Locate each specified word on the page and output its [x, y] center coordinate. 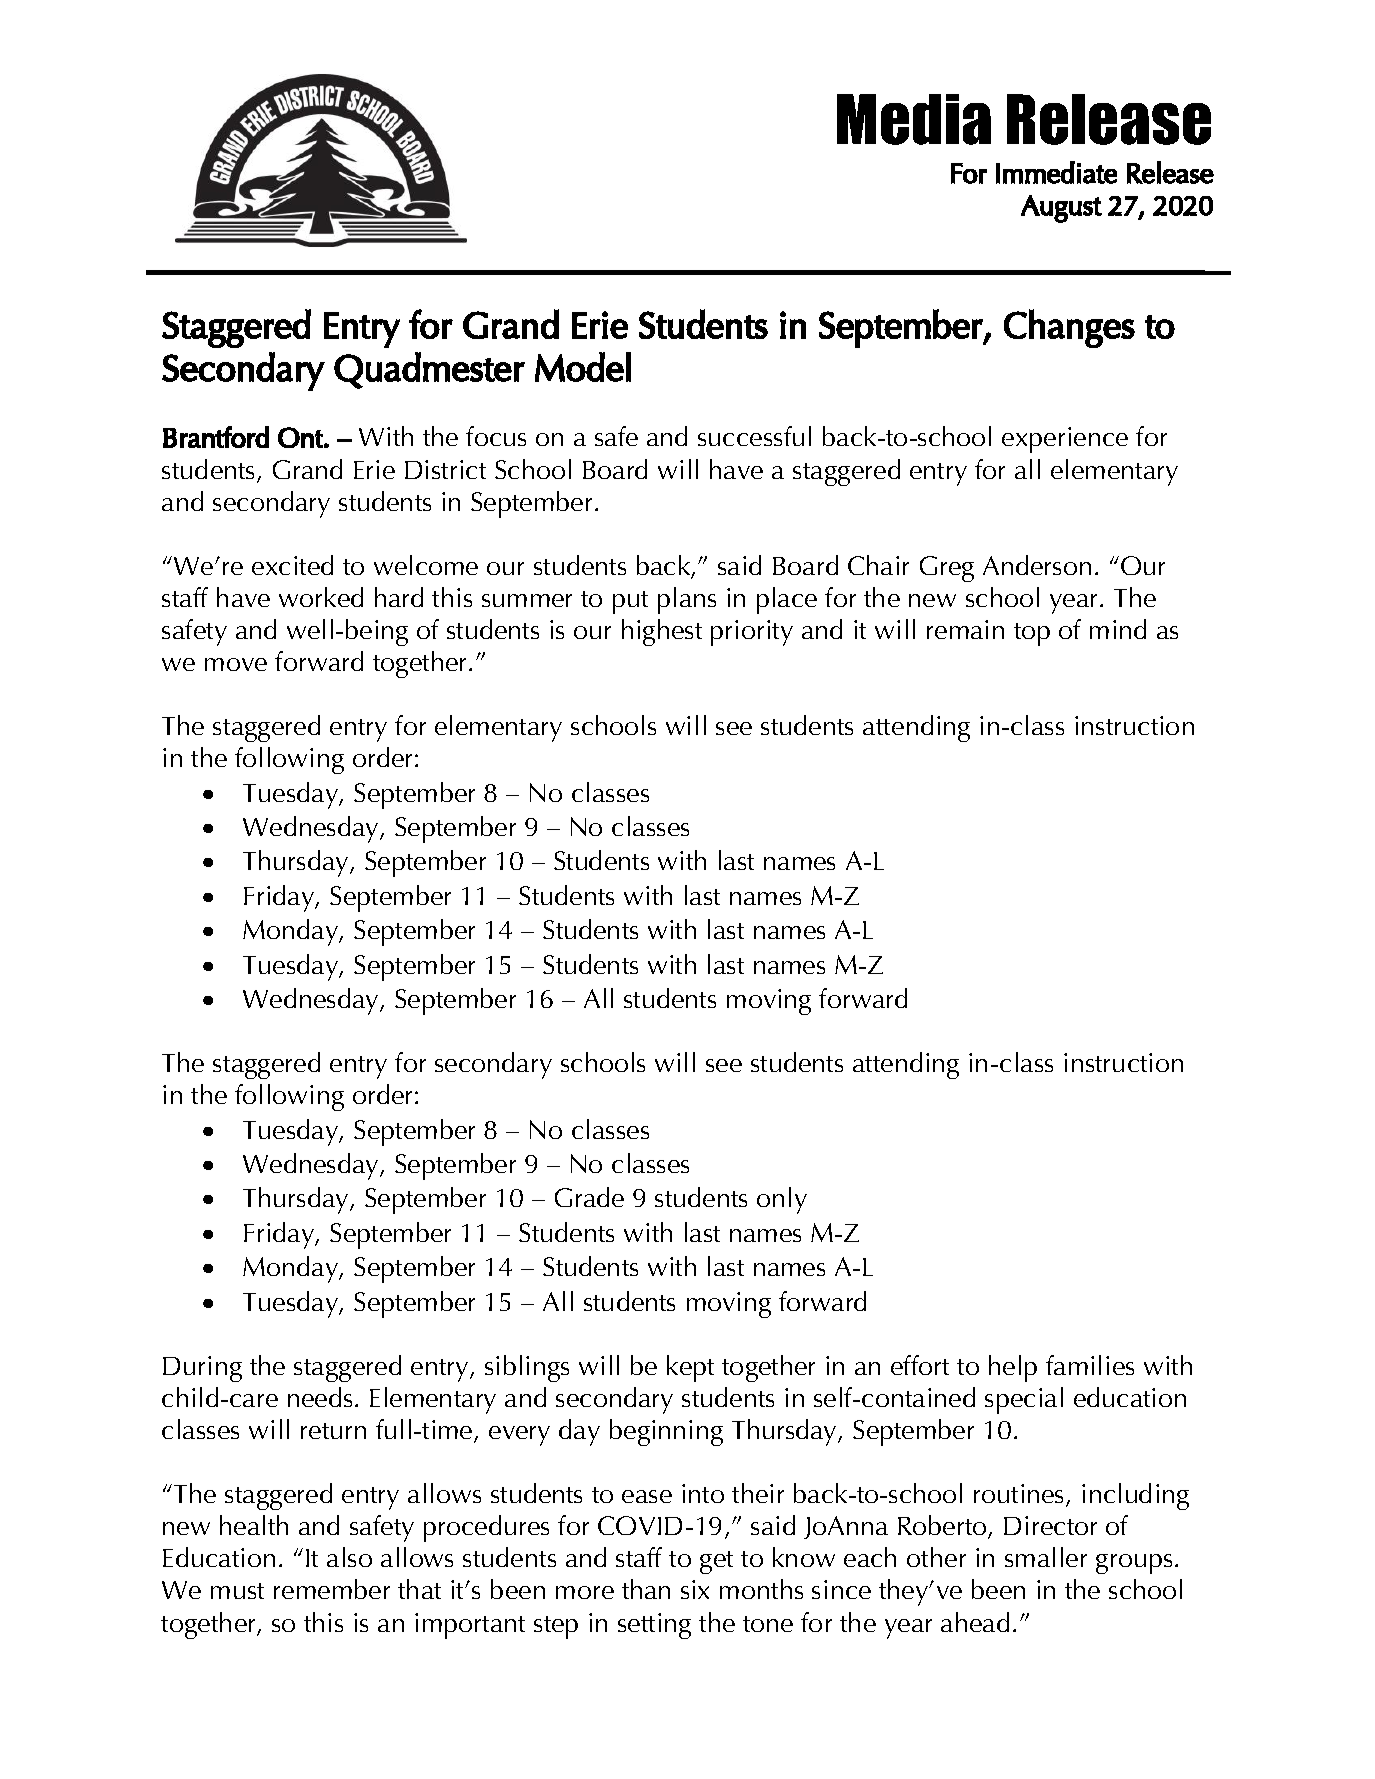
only [782, 1200]
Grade [589, 1197]
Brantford [216, 437]
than [646, 1589]
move [236, 664]
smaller [1046, 1557]
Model [583, 367]
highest [662, 632]
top [1032, 634]
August [1061, 209]
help [1013, 1368]
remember [332, 1589]
